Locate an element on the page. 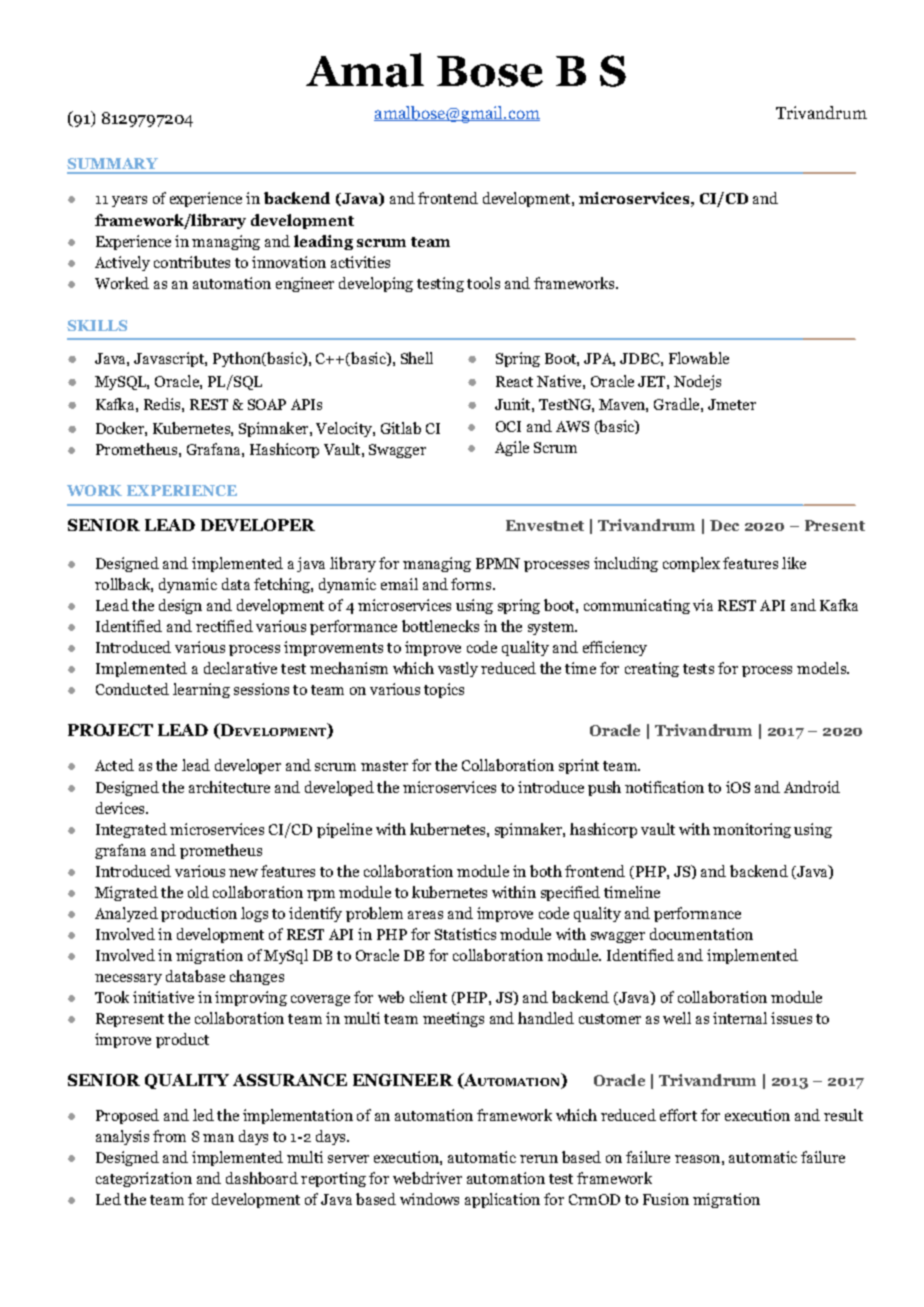 The width and height of the document is (924, 1307). Nodejs is located at coordinates (697, 382).
